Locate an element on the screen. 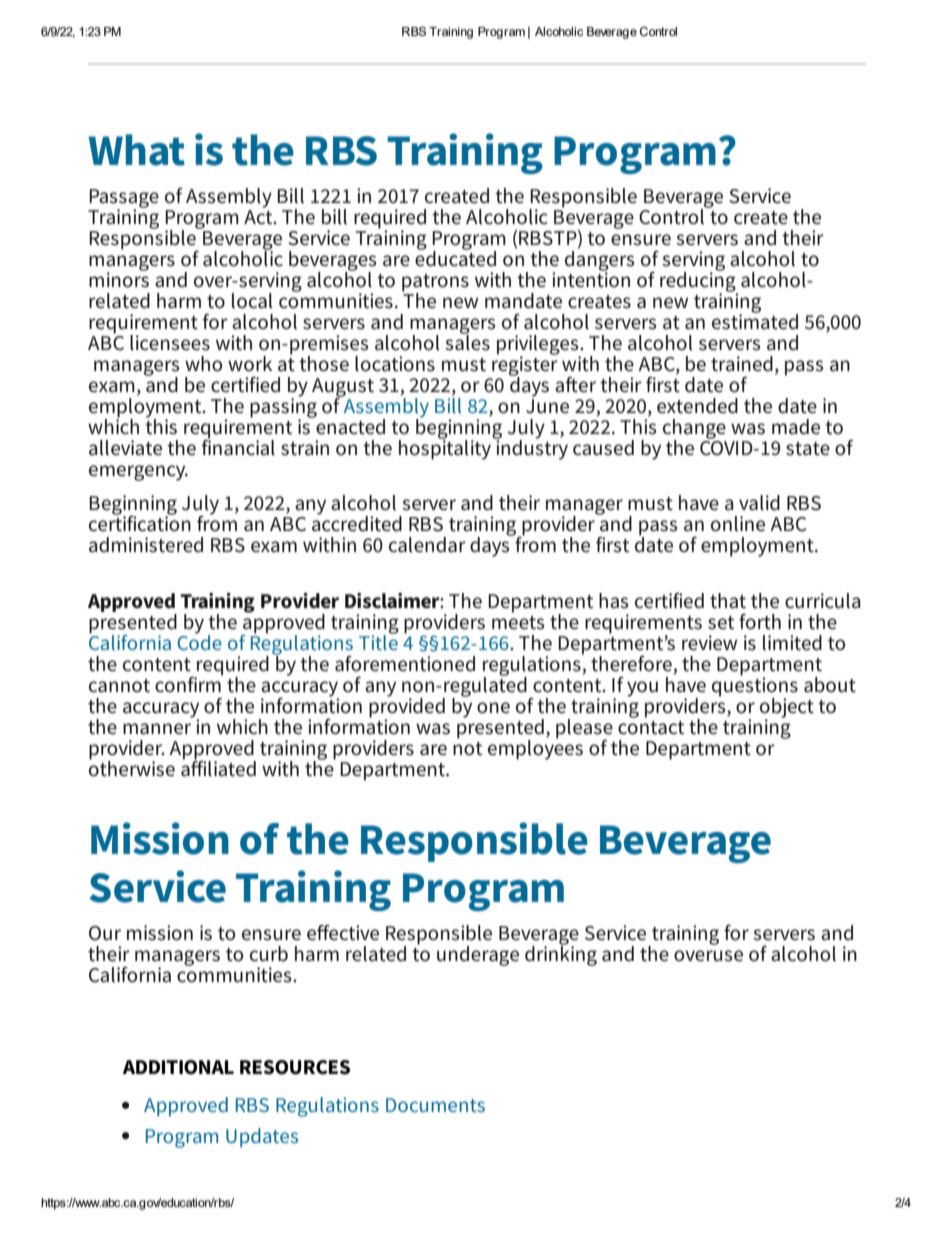 This screenshot has height=1233, width=952. patrons is located at coordinates (435, 284).
